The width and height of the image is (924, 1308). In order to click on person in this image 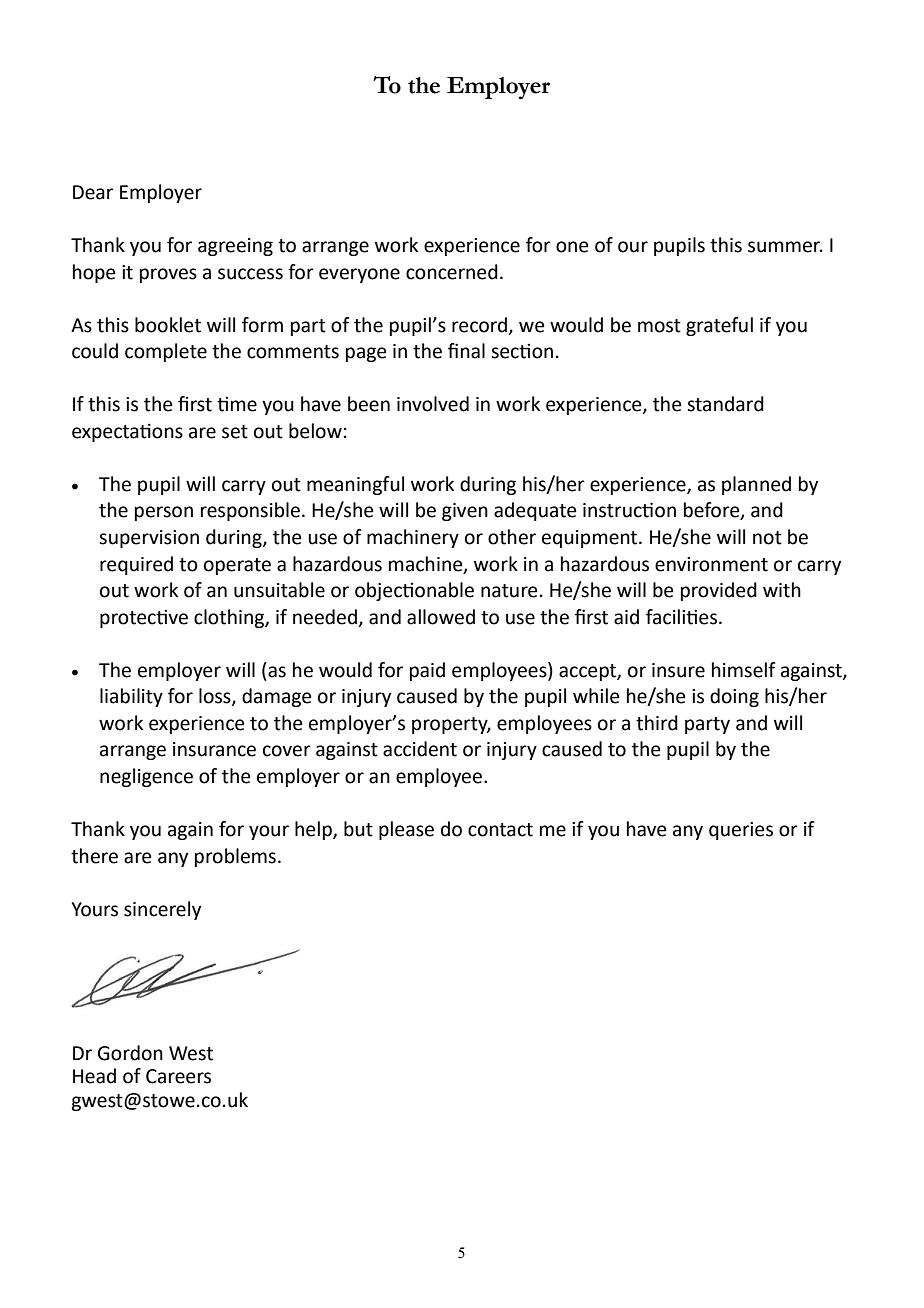, I will do `click(164, 513)`.
